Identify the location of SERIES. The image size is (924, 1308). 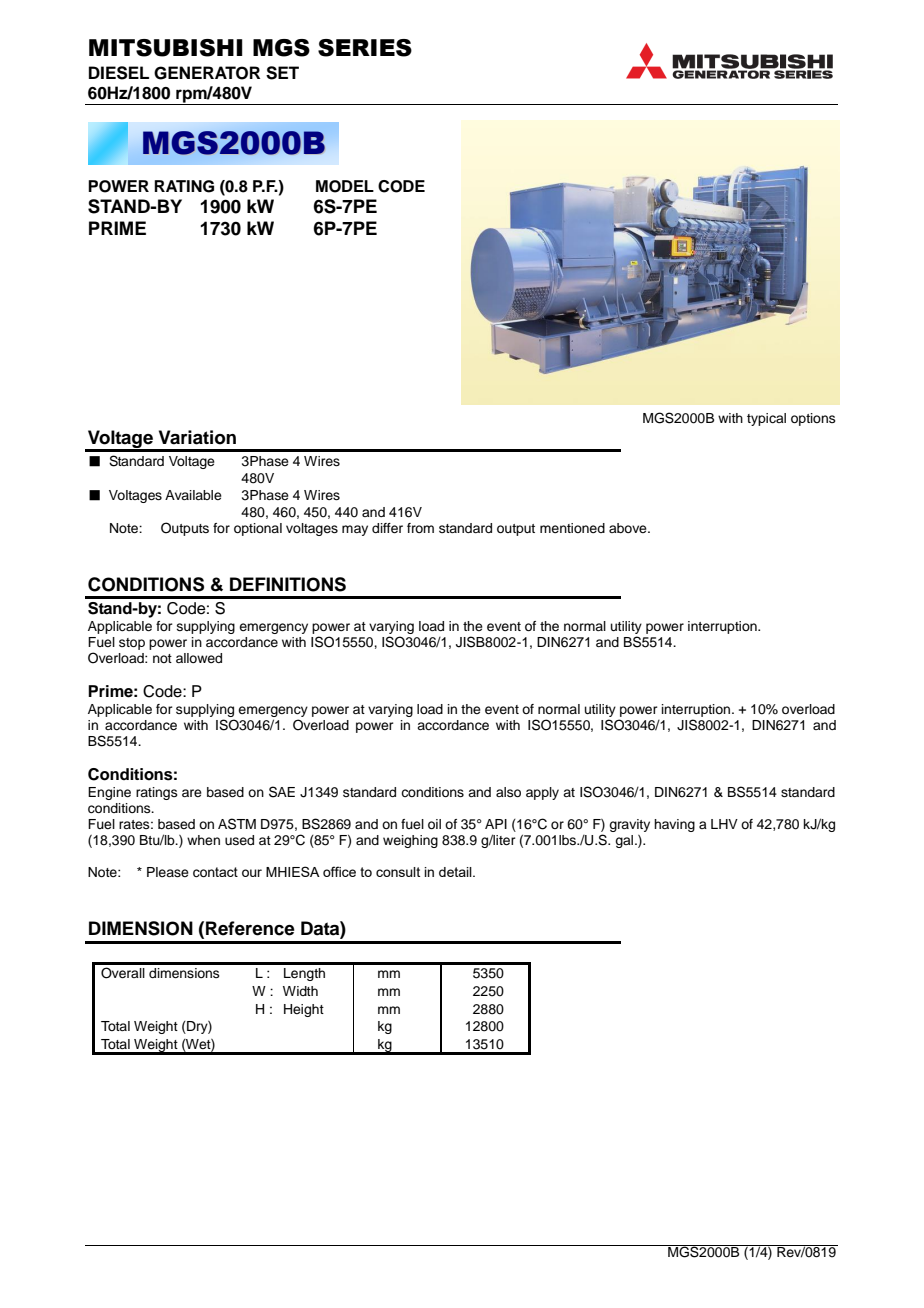
(365, 48).
